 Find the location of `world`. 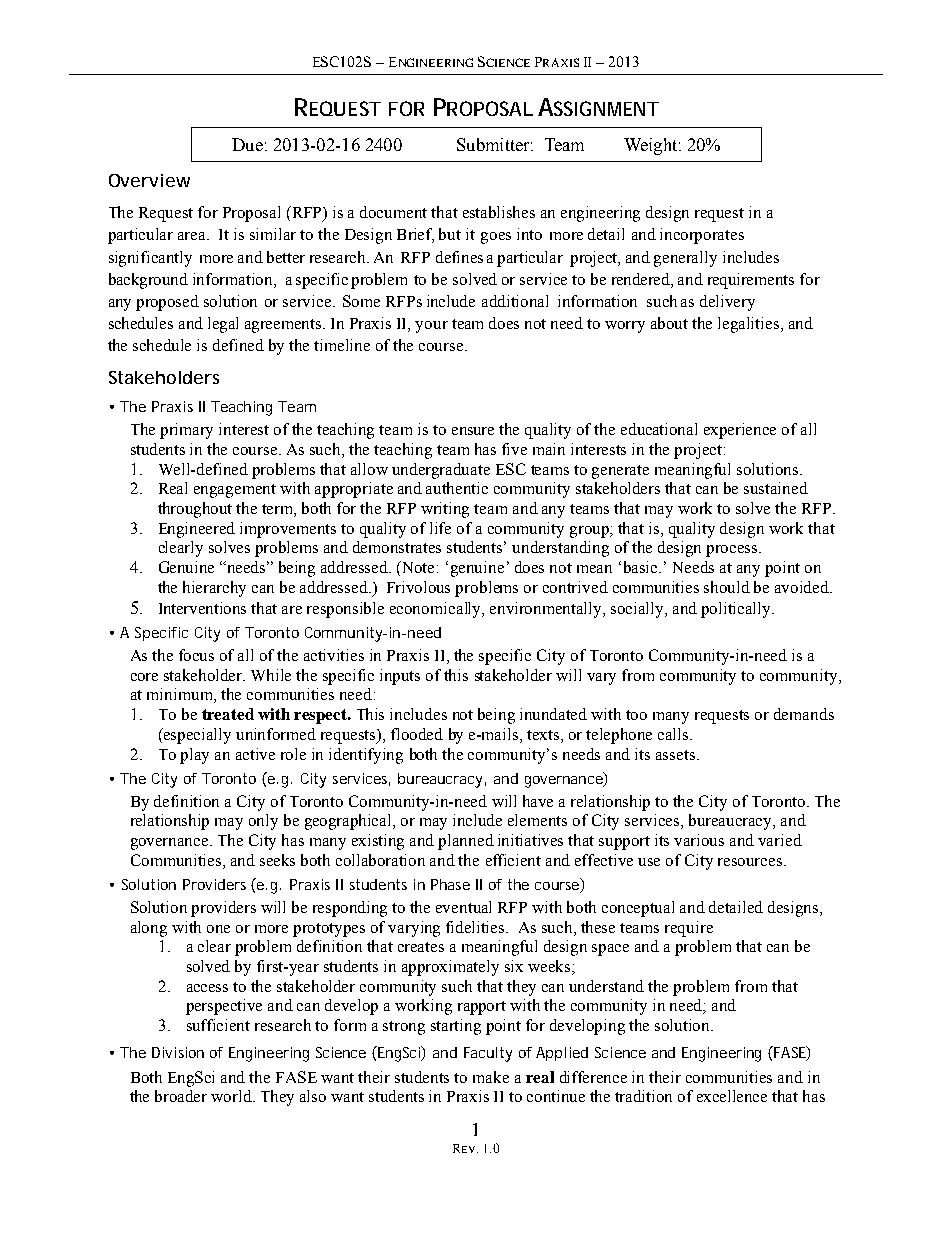

world is located at coordinates (232, 1096).
